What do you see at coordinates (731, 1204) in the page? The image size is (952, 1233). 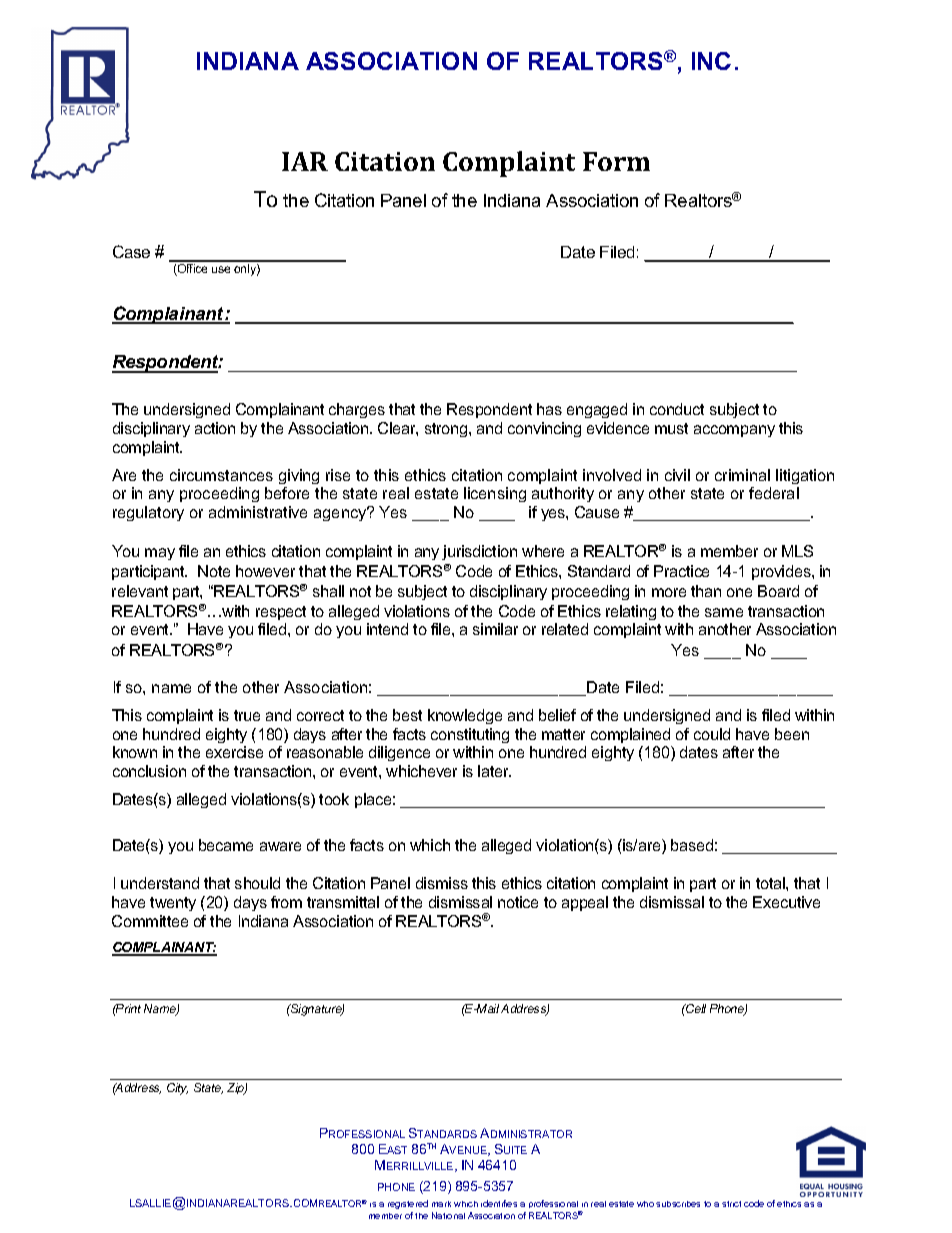 I see `strict` at bounding box center [731, 1204].
